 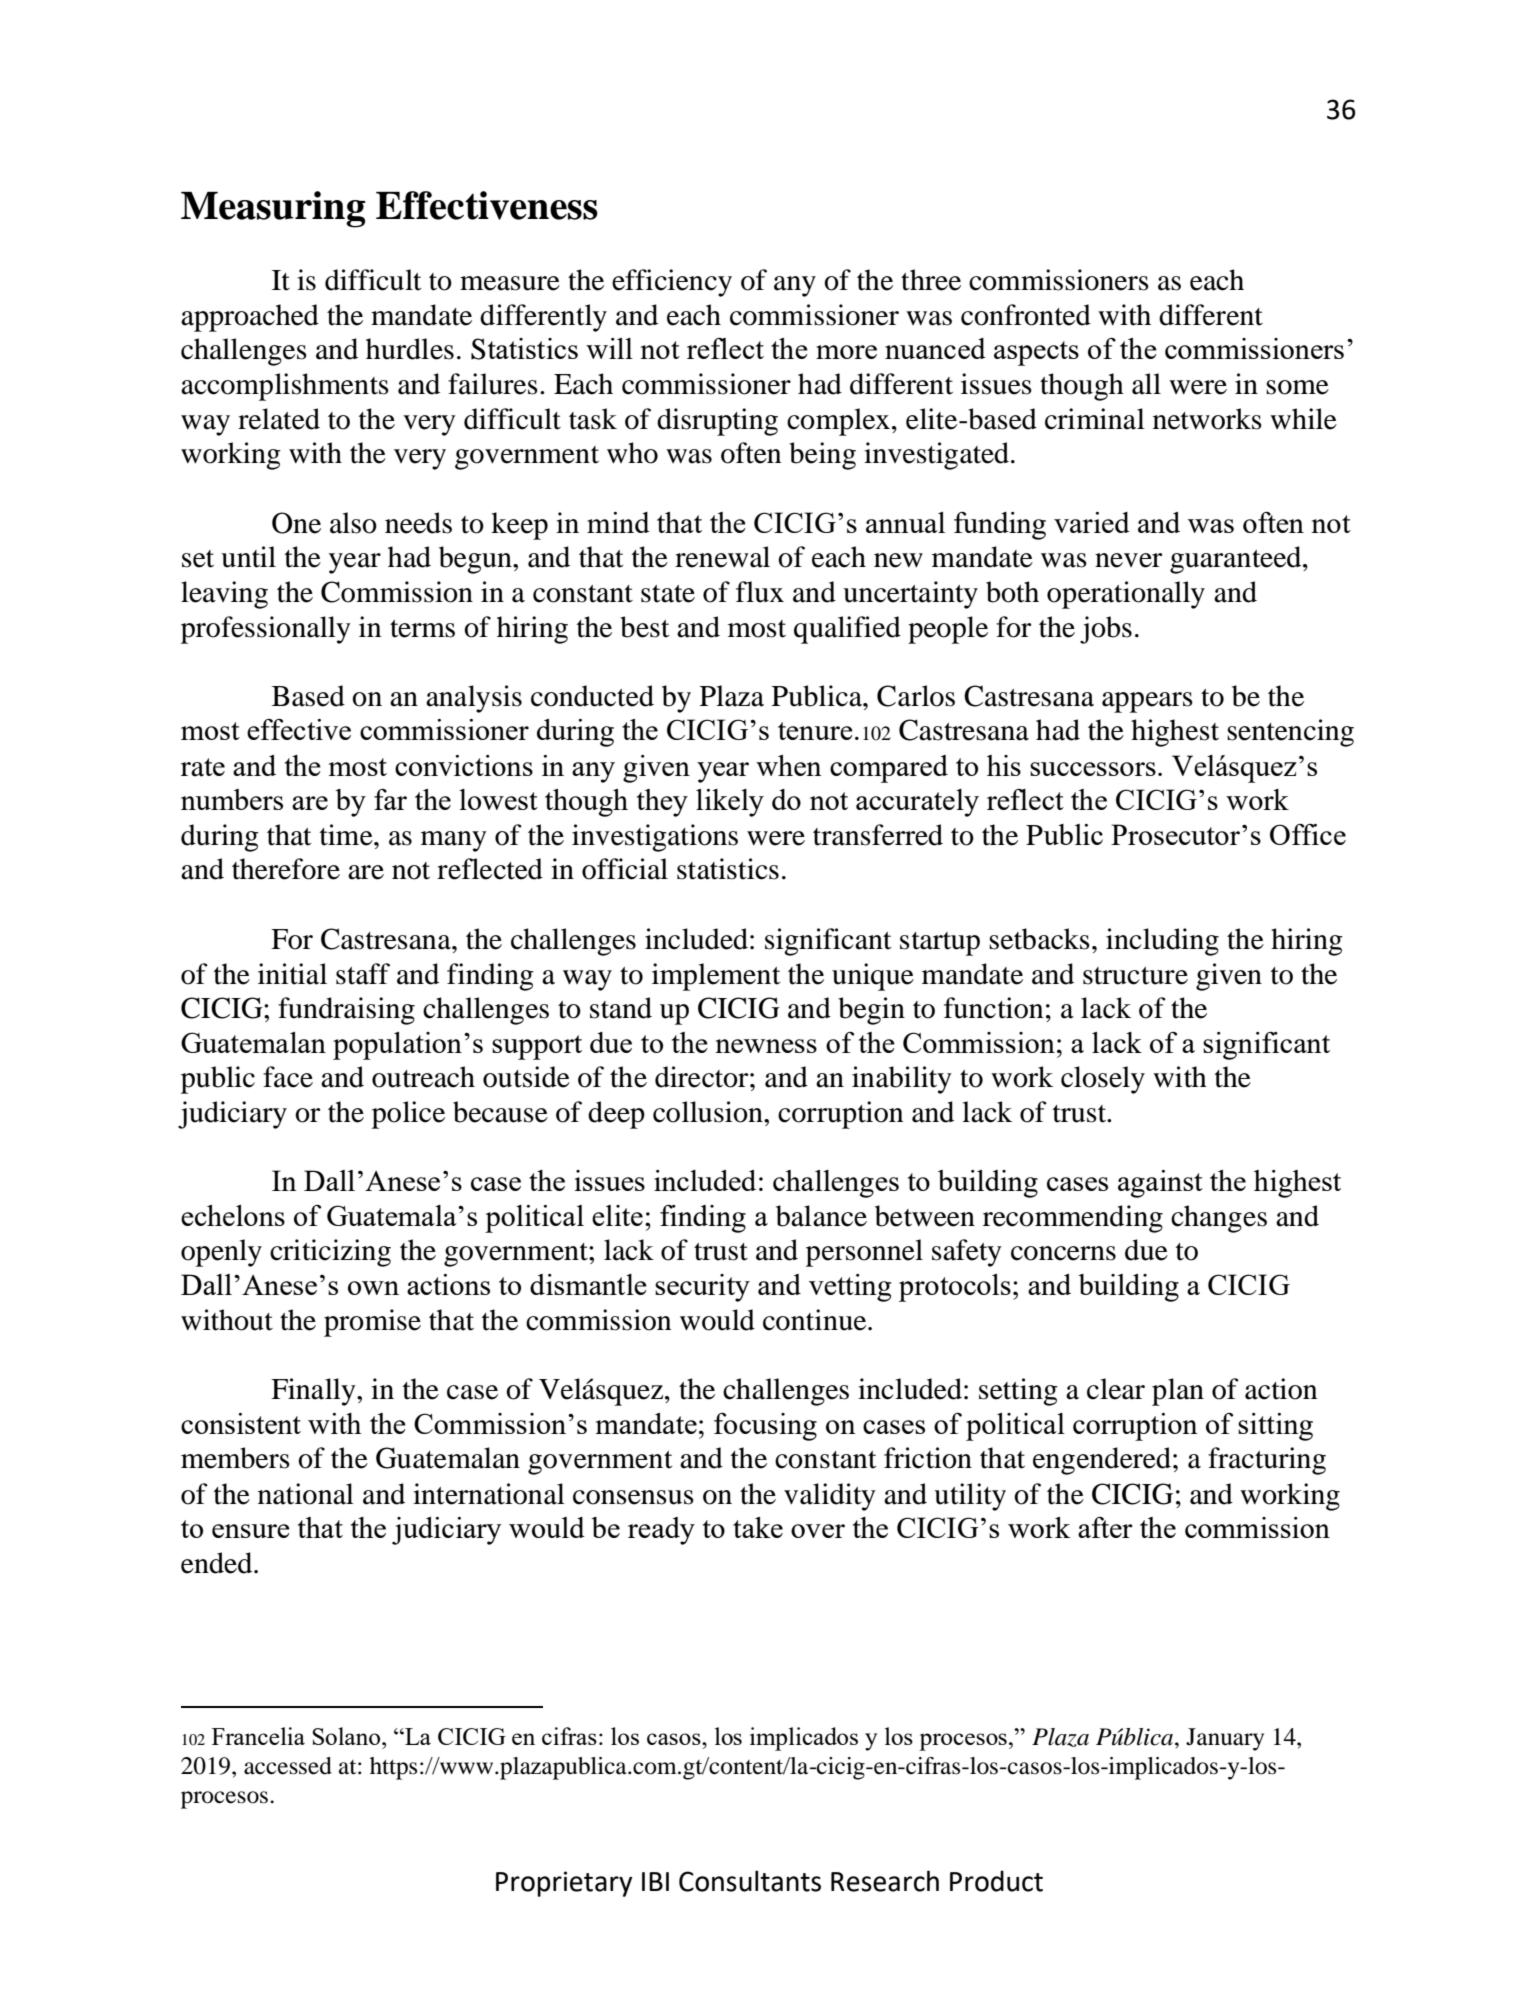 I want to click on accessed, so click(x=288, y=1766).
